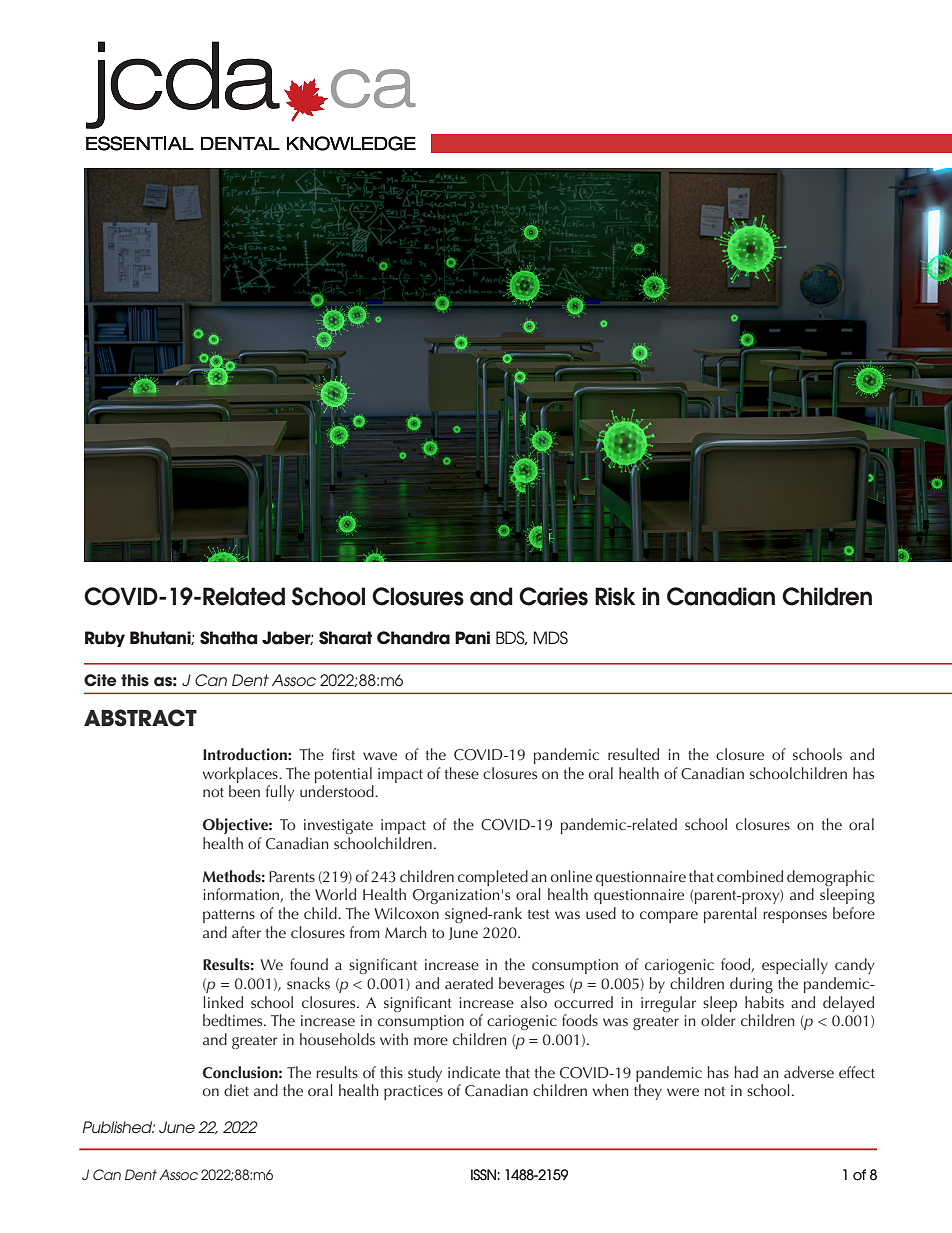  Describe the element at coordinates (236, 1090) in the screenshot. I see `diet` at that location.
